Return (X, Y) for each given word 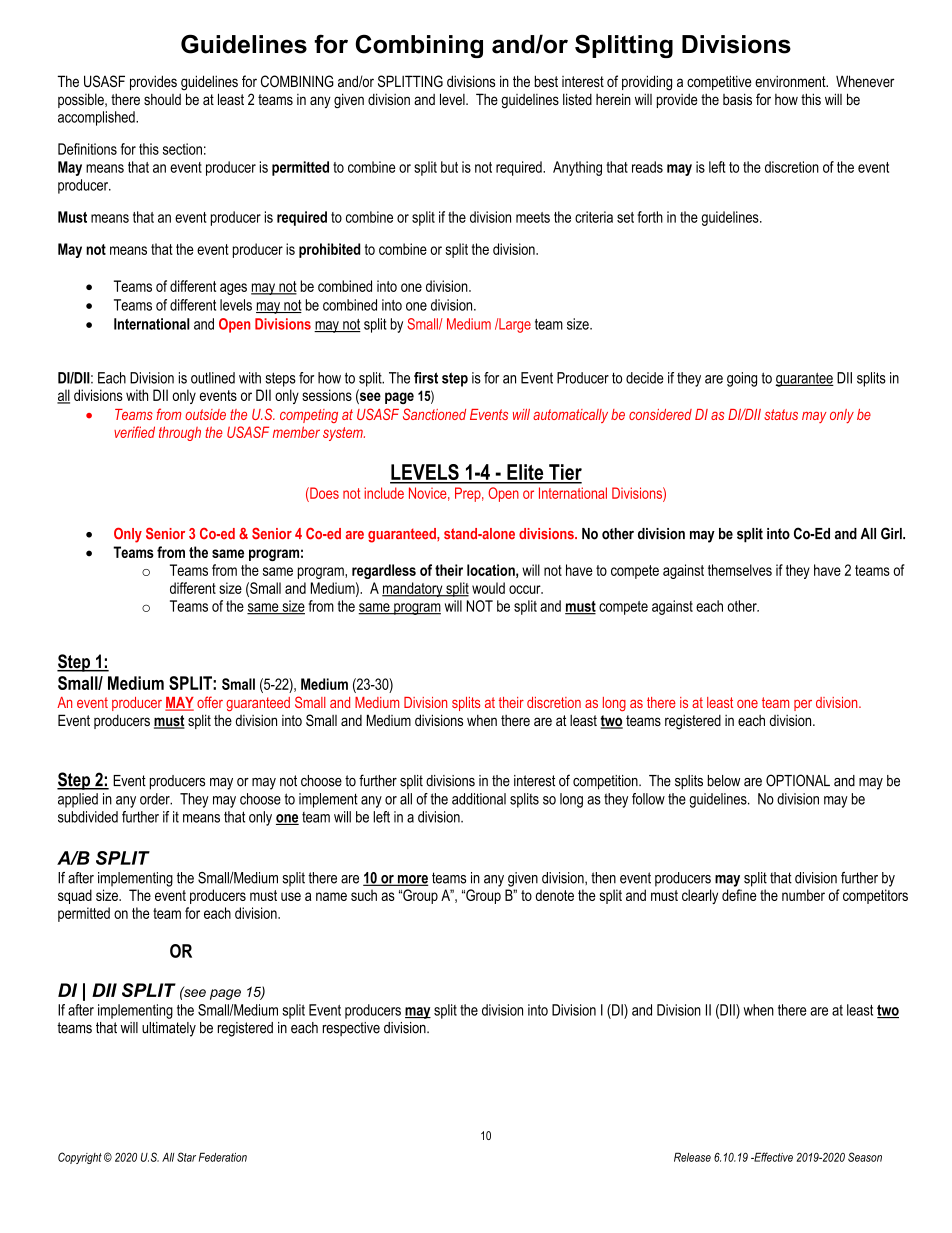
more (411, 880)
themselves (740, 570)
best (546, 81)
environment (791, 81)
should (162, 99)
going (742, 379)
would (488, 588)
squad (75, 896)
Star (186, 1157)
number (803, 895)
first (426, 378)
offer (210, 702)
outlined (213, 378)
